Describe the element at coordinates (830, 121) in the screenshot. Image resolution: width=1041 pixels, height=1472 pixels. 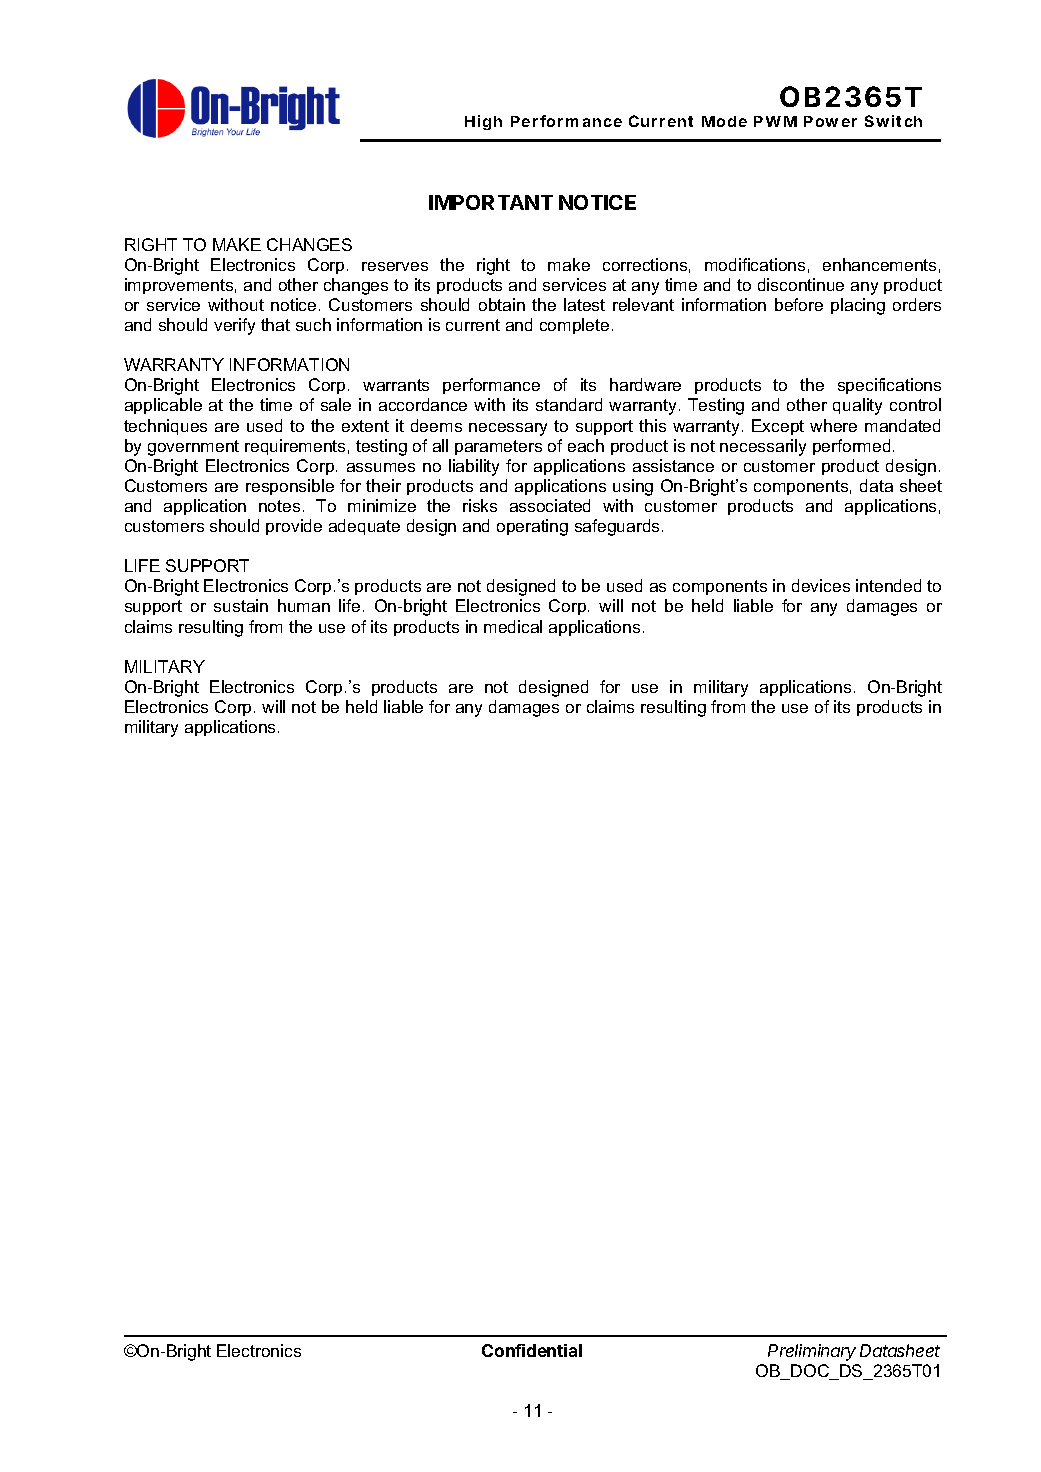
I see `Power` at that location.
